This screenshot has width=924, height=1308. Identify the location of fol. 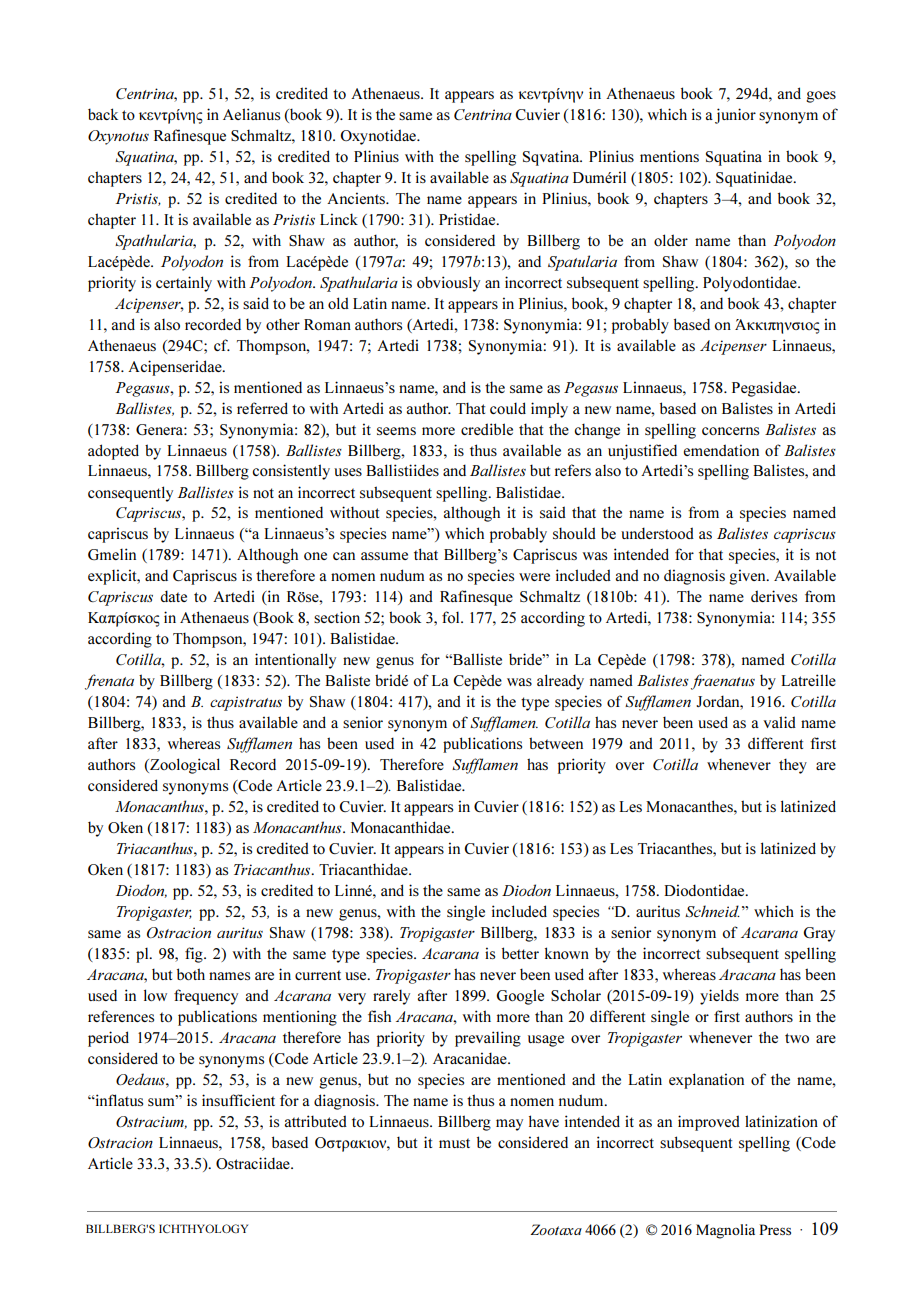
(452, 617).
